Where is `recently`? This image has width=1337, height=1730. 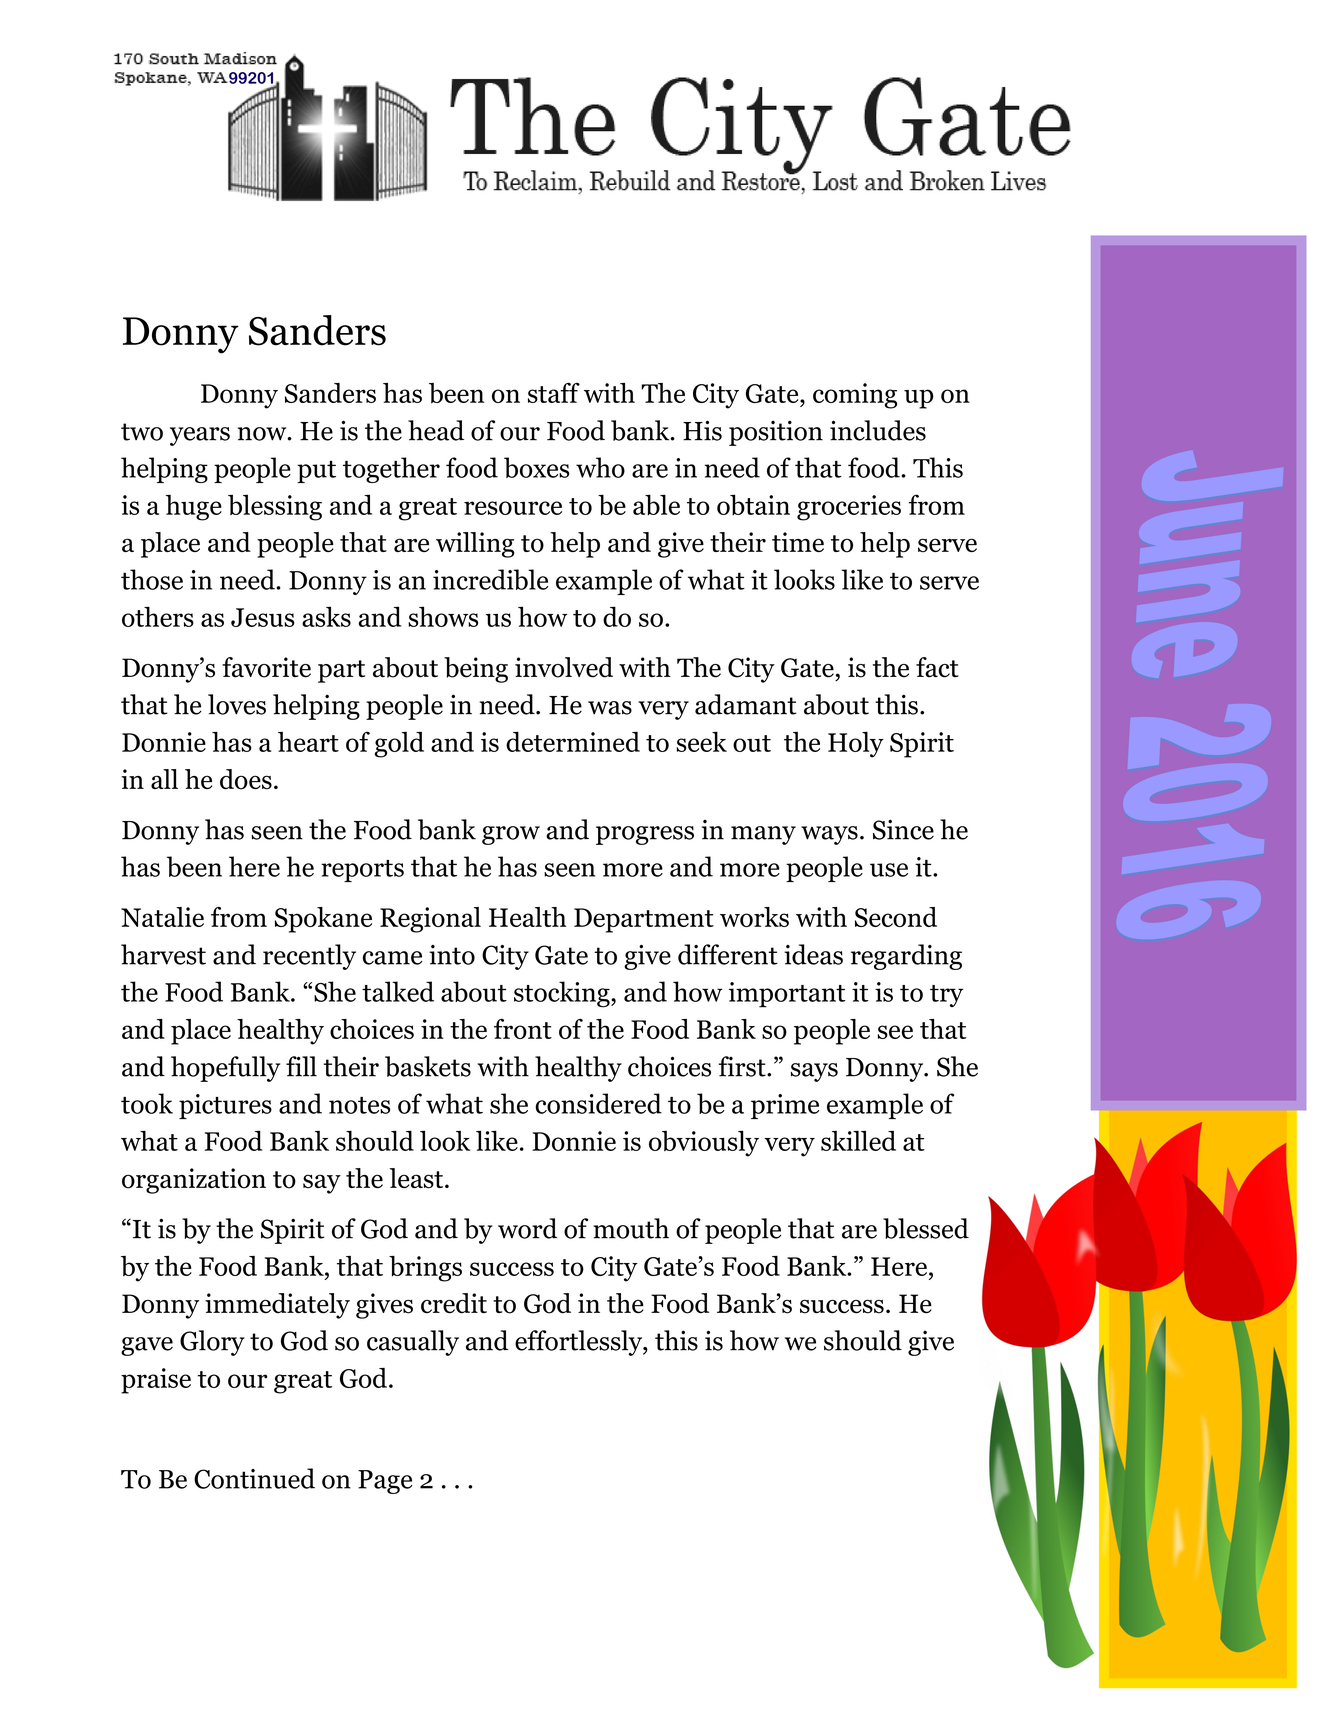 recently is located at coordinates (309, 957).
